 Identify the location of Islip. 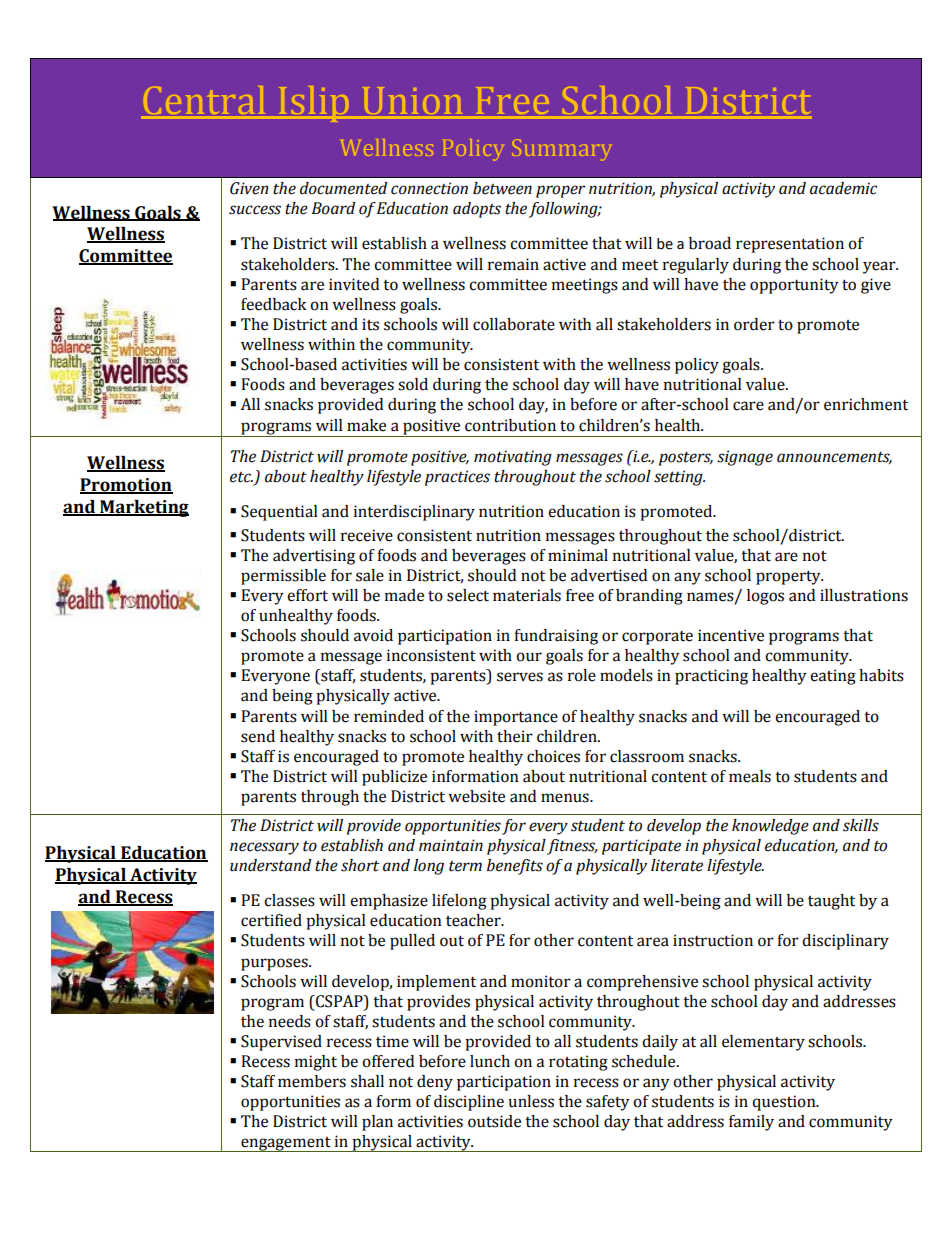
(316, 104).
